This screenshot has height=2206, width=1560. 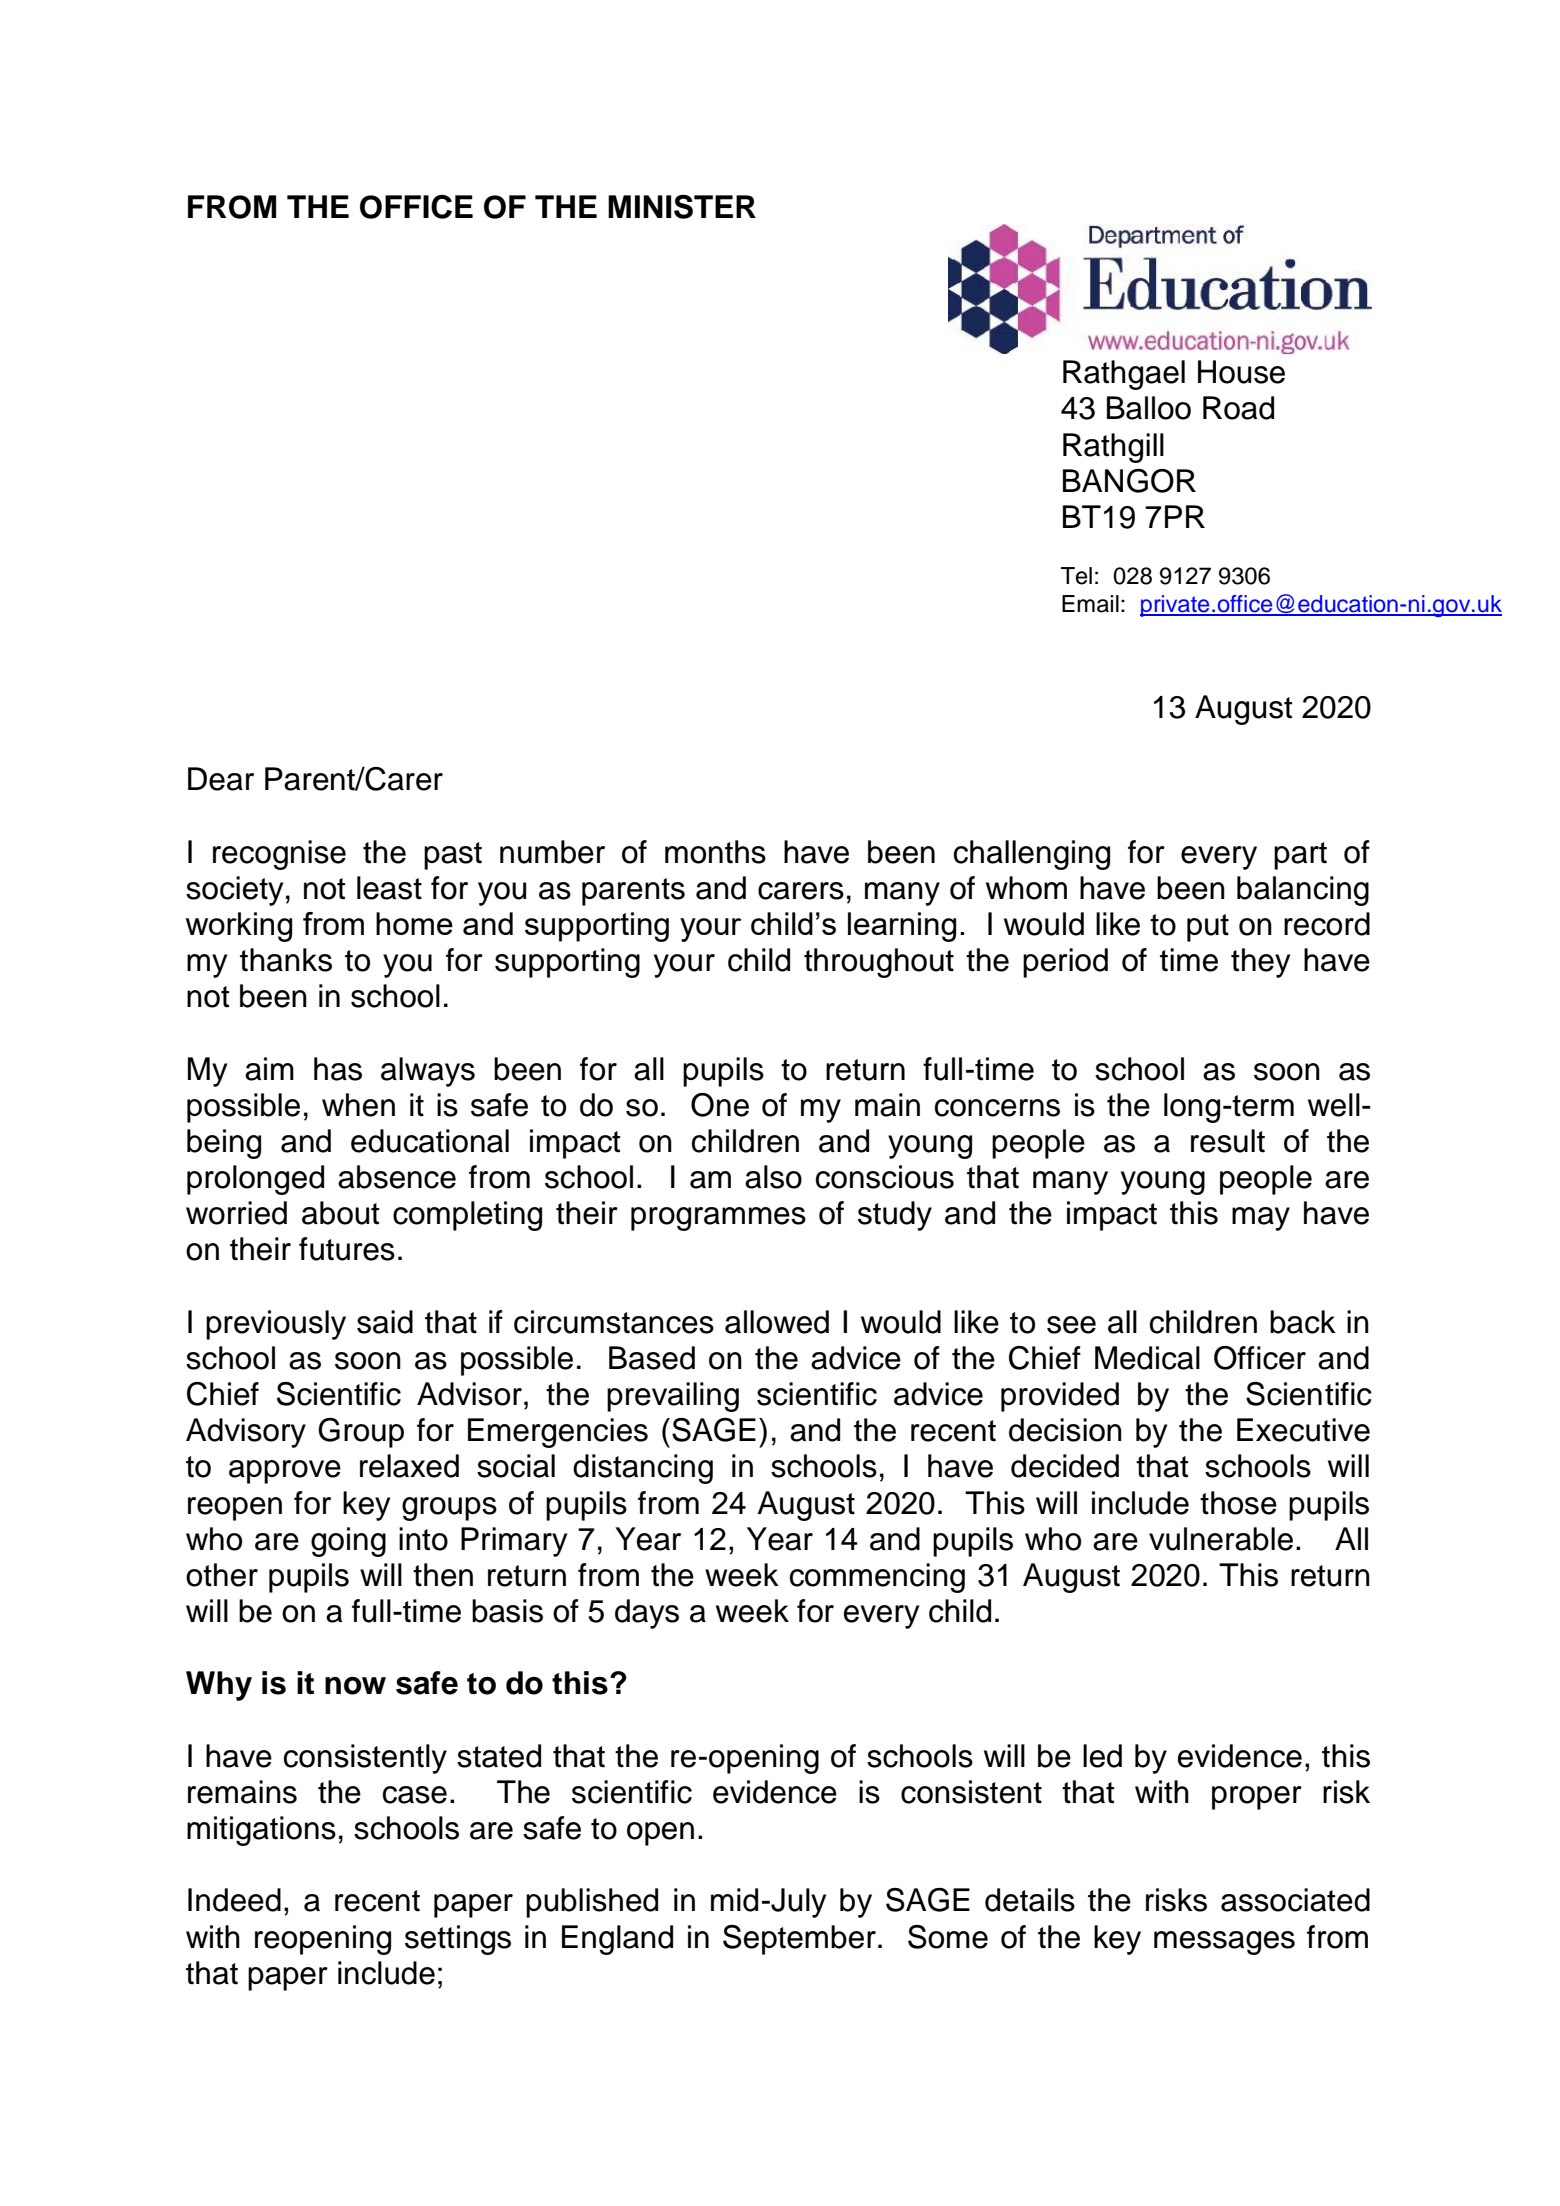 What do you see at coordinates (338, 1069) in the screenshot?
I see `has` at bounding box center [338, 1069].
